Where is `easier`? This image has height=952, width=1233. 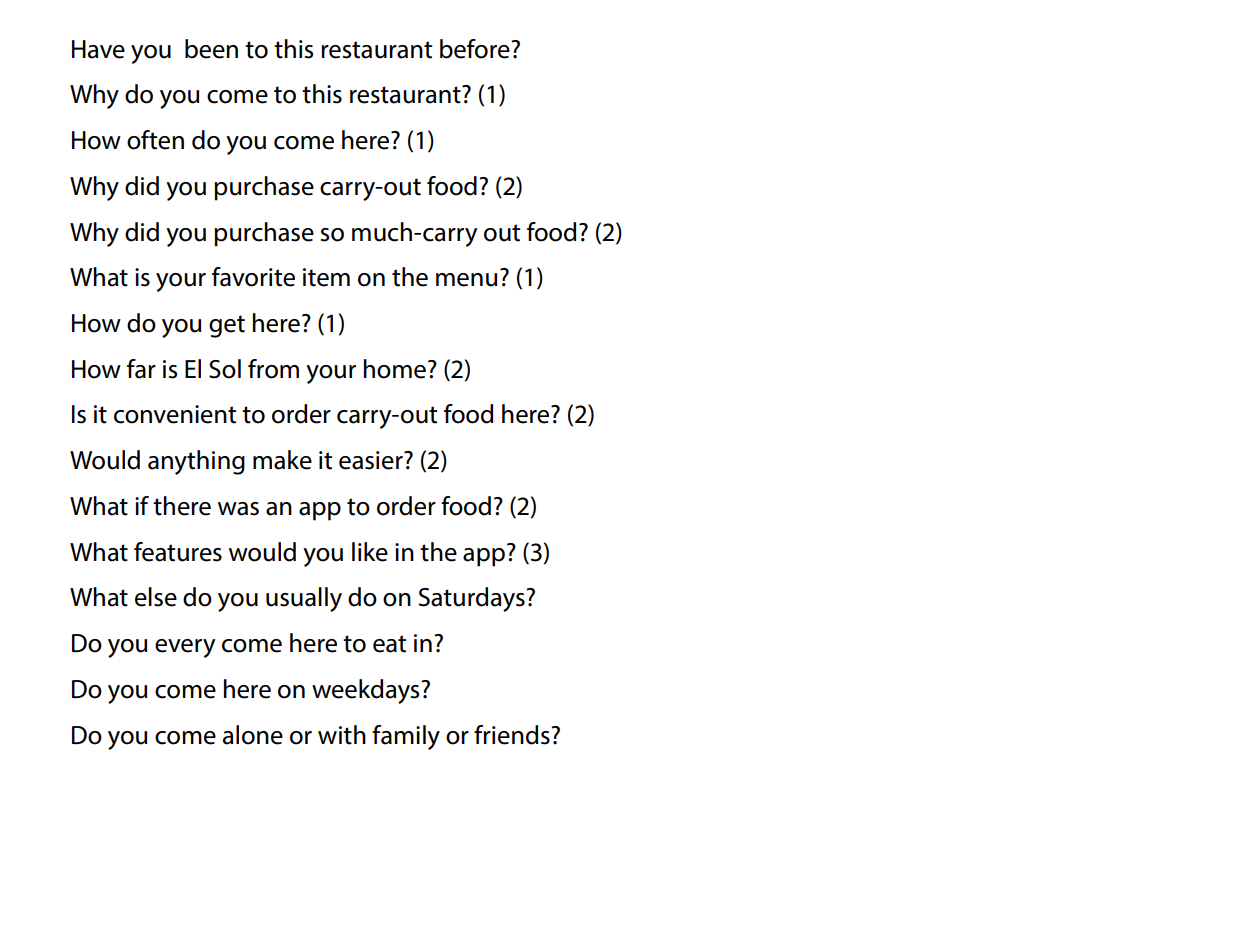 easier is located at coordinates (372, 460).
